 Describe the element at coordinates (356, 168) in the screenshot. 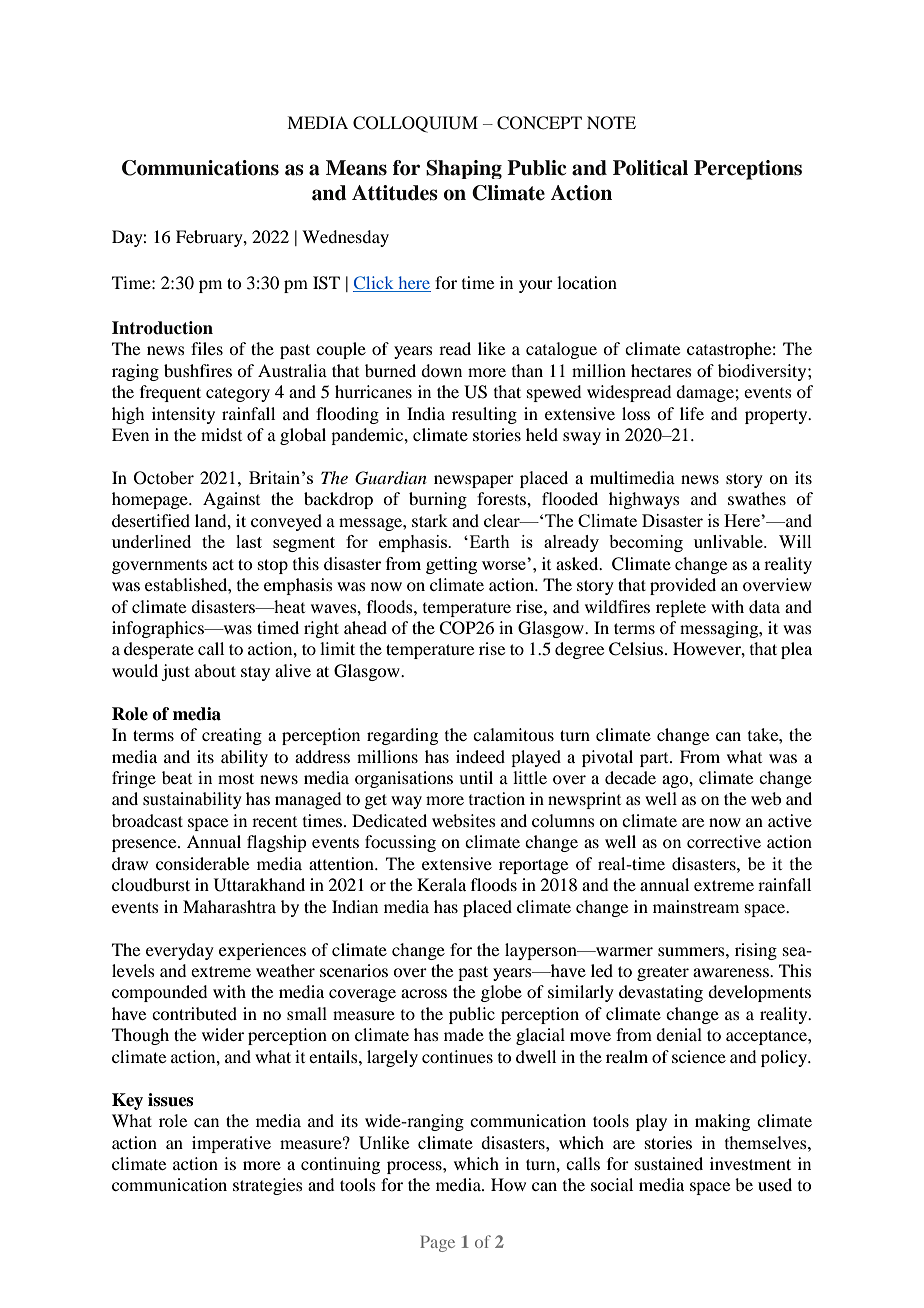

I see `Means` at that location.
